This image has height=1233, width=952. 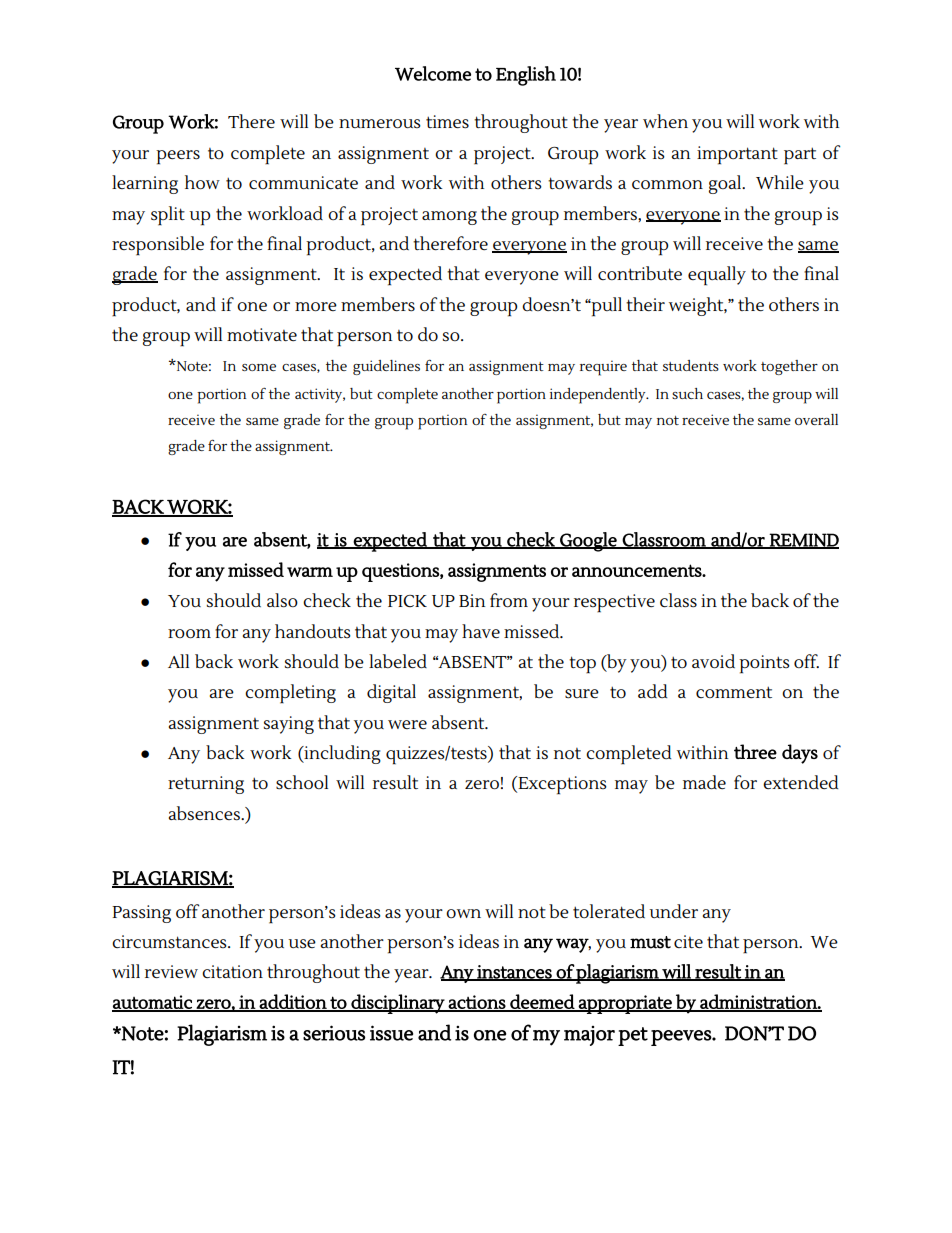 I want to click on also, so click(x=282, y=600).
